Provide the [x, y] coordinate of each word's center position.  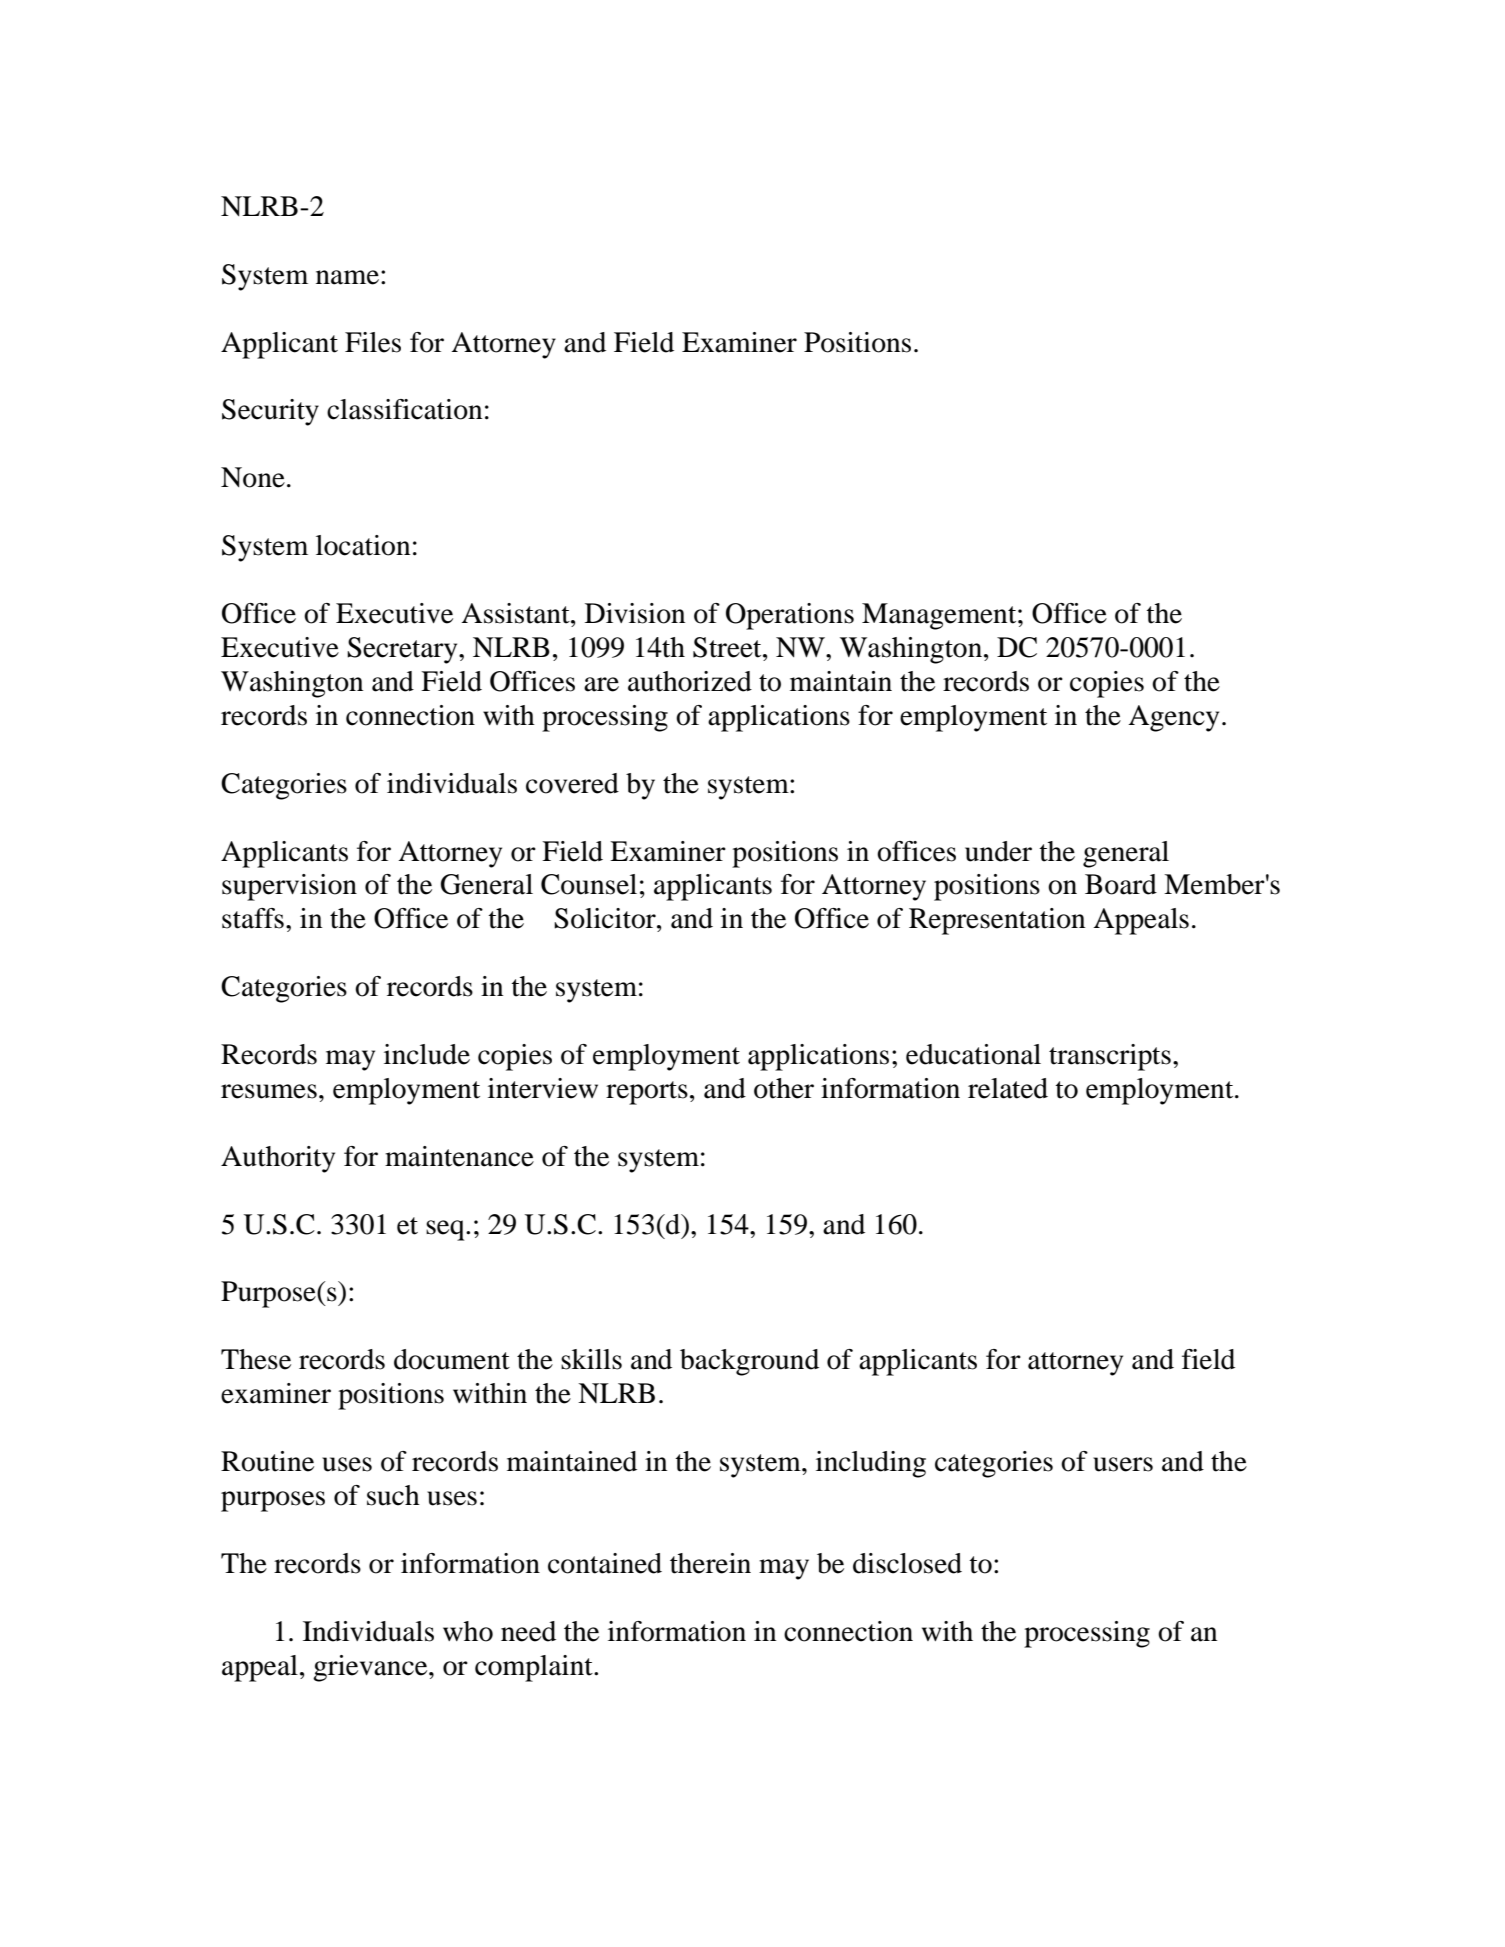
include [427, 1054]
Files [373, 342]
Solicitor [606, 918]
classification [404, 409]
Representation [997, 921]
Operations [790, 616]
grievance [371, 1668]
